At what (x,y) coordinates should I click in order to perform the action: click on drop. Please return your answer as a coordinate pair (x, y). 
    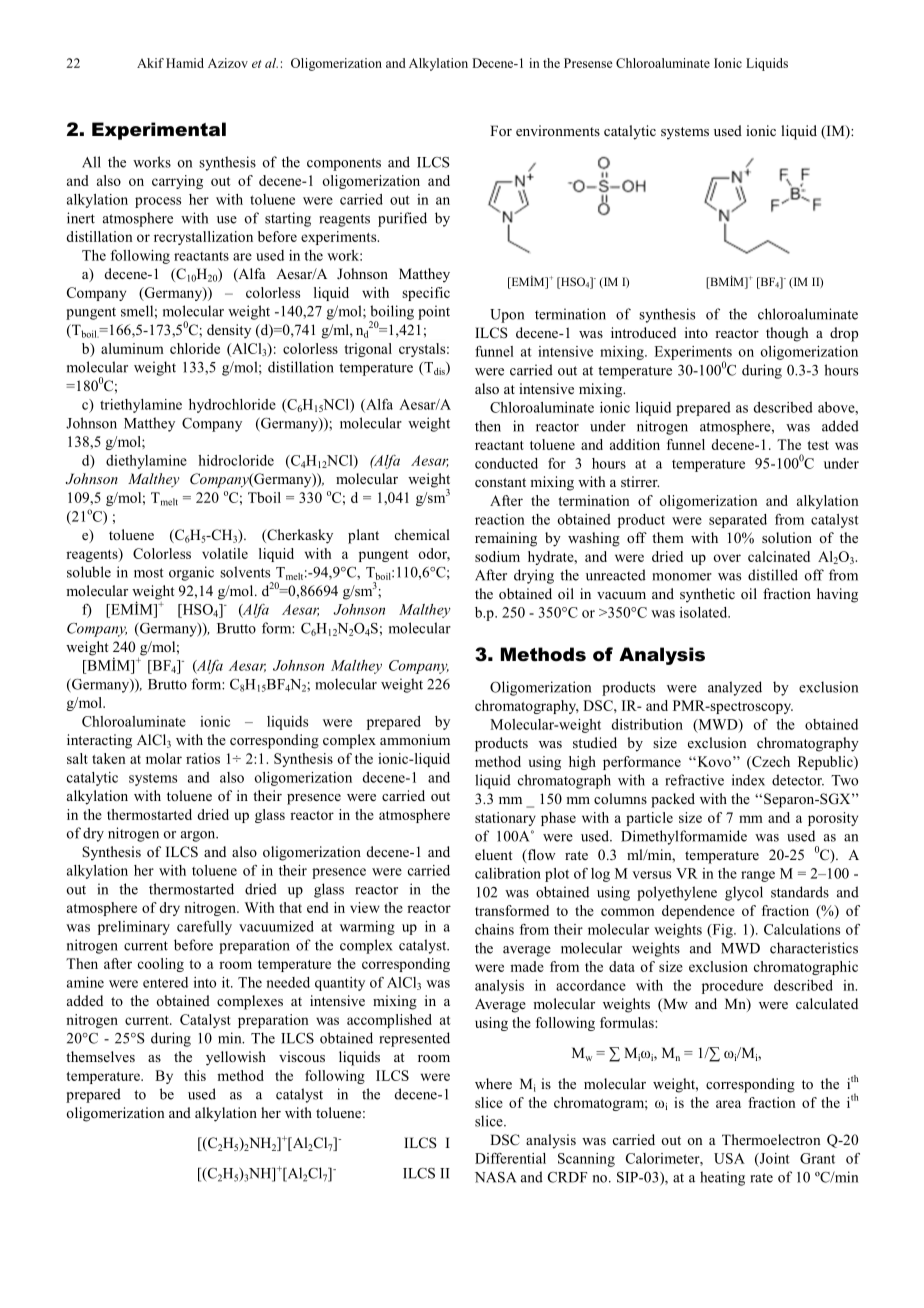
    Looking at the image, I should click on (844, 334).
